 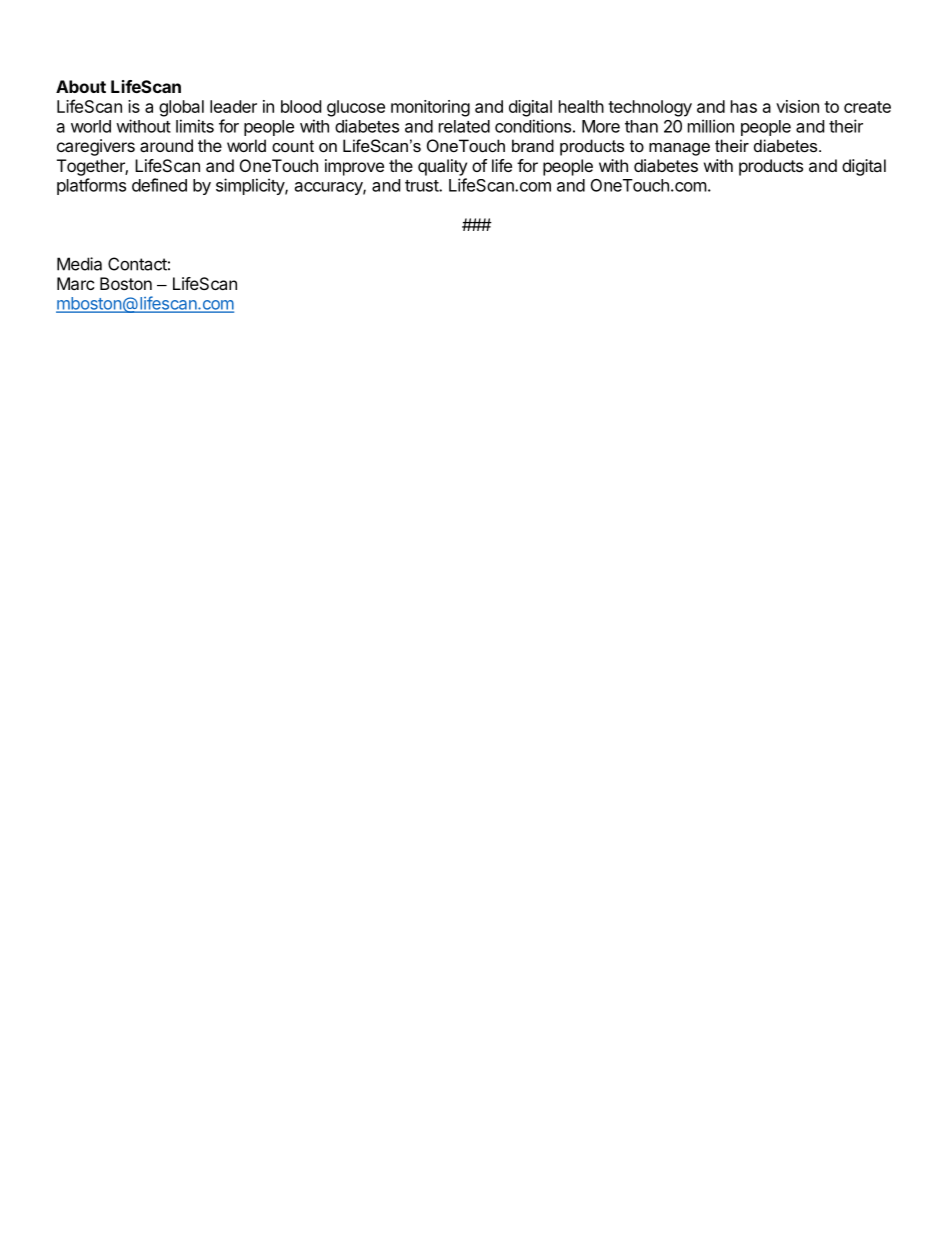 I want to click on million, so click(x=711, y=126).
